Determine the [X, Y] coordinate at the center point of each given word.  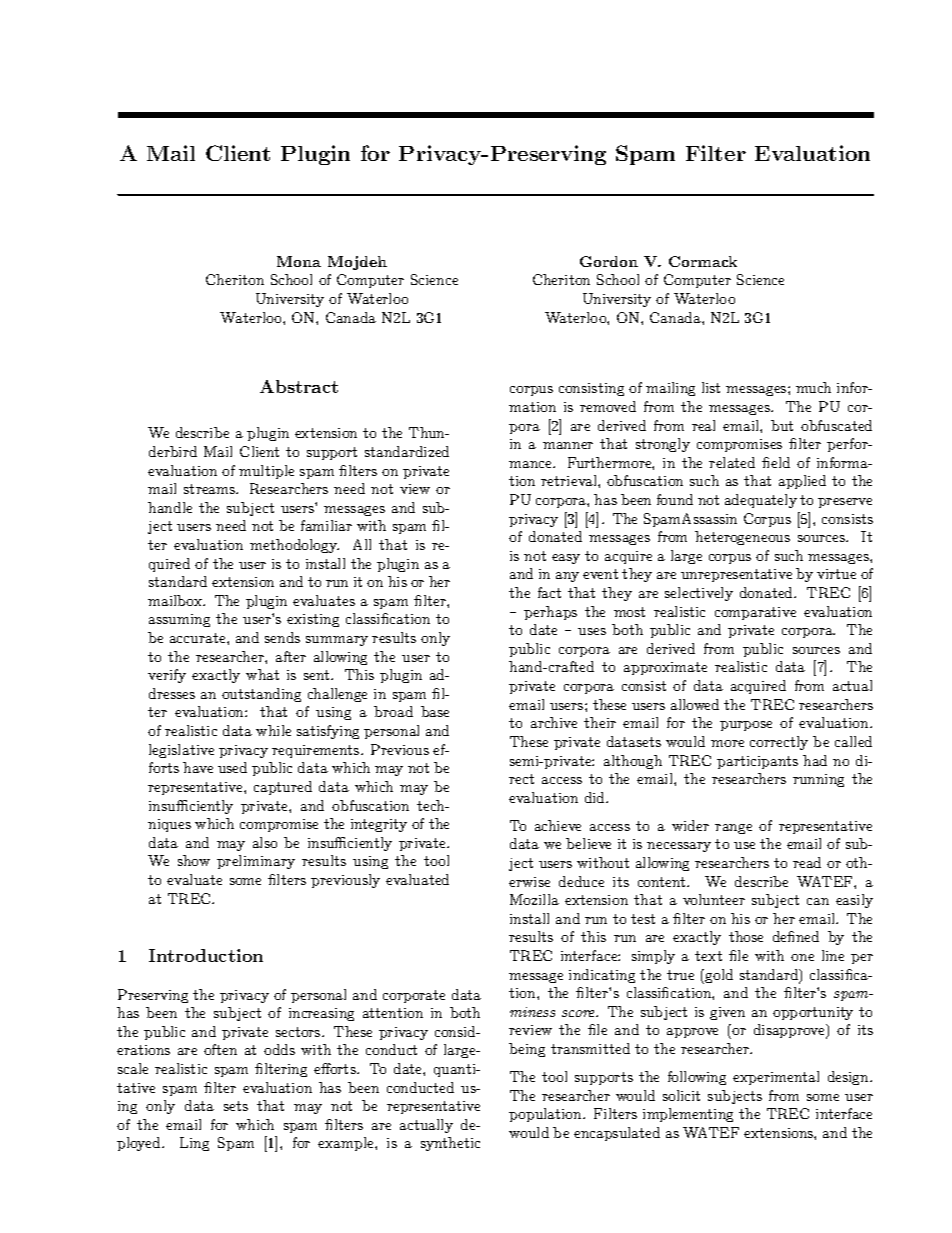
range [733, 829]
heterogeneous [742, 538]
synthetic [450, 1144]
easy [566, 559]
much [813, 387]
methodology [294, 546]
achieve [558, 825]
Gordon [609, 261]
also [265, 842]
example [347, 1144]
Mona [299, 261]
